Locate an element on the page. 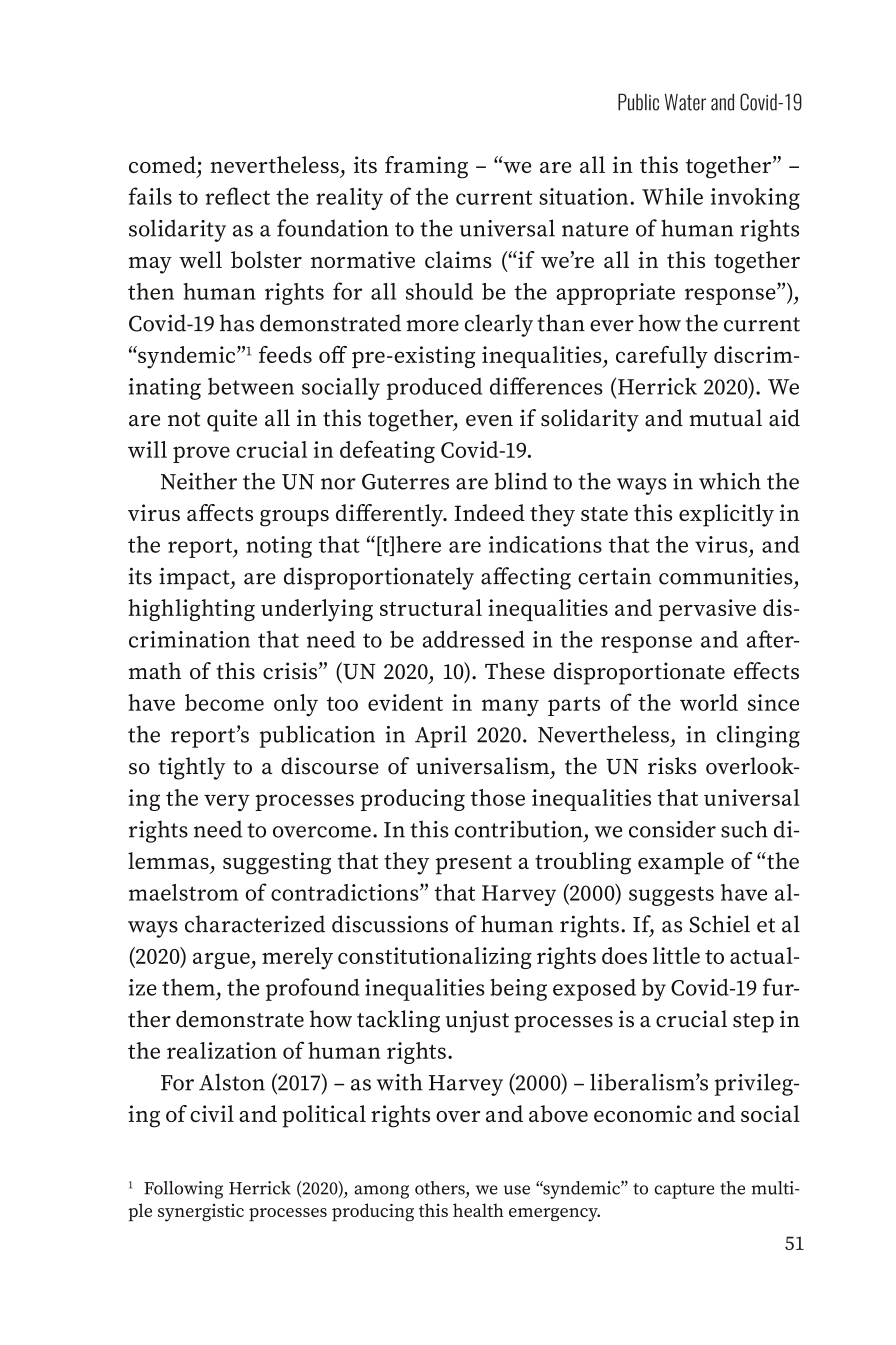 The width and height of the image is (896, 1345). capture is located at coordinates (684, 1191).
